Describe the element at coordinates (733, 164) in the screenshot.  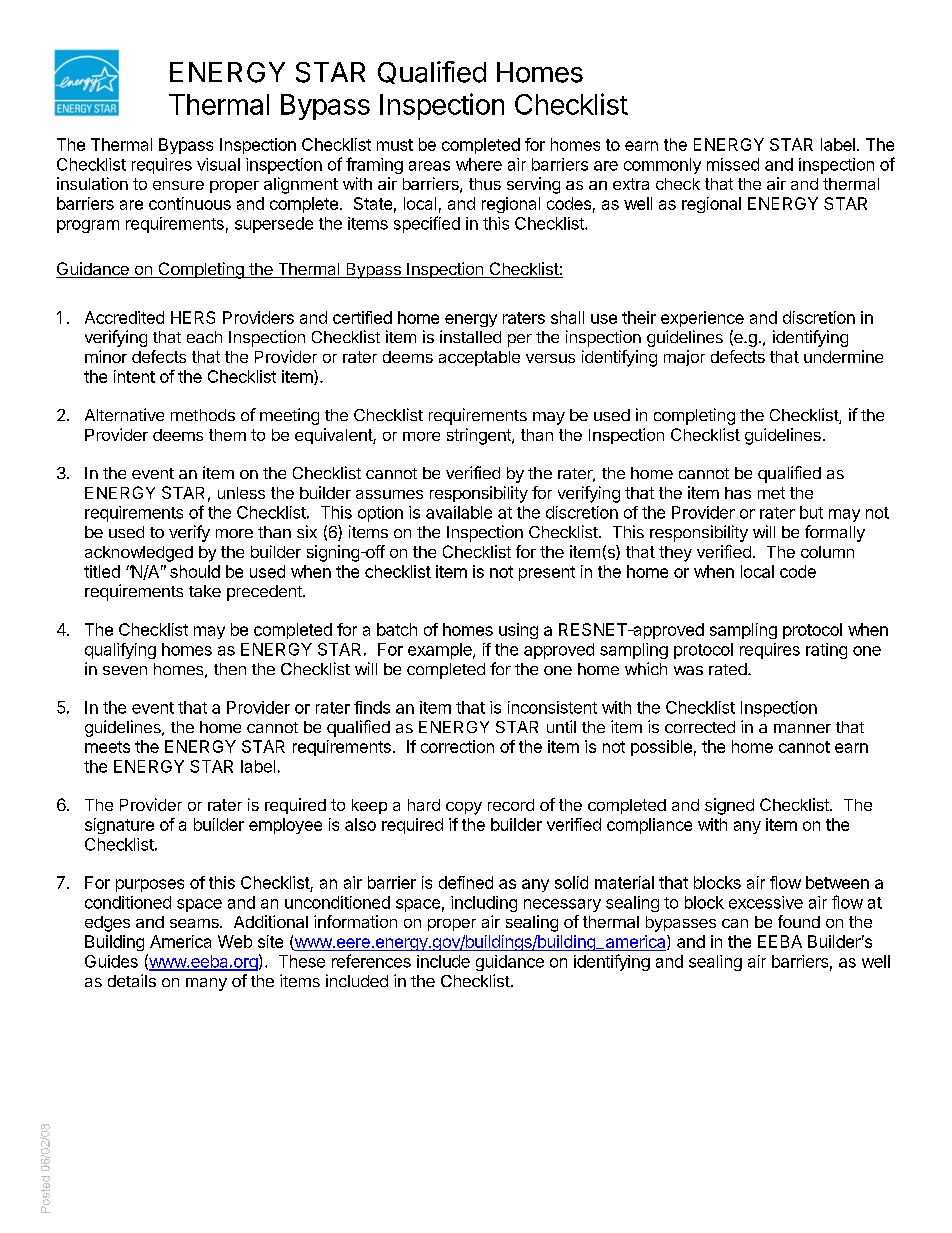
I see `missed` at that location.
